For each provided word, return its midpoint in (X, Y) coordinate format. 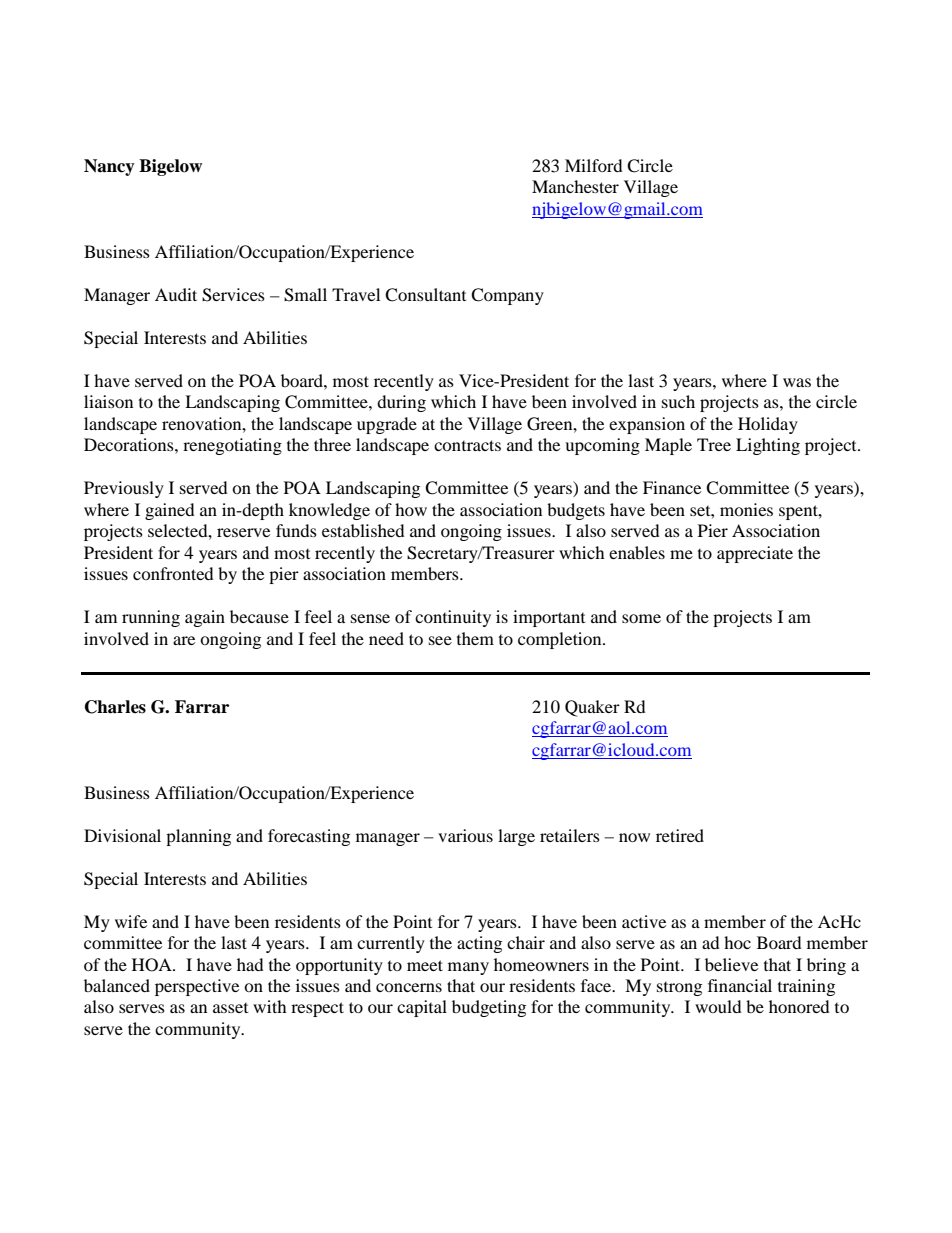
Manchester (575, 186)
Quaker (592, 708)
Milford (594, 165)
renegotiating (232, 446)
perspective (197, 987)
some (641, 618)
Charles (115, 707)
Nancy (109, 167)
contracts (467, 445)
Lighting (768, 446)
